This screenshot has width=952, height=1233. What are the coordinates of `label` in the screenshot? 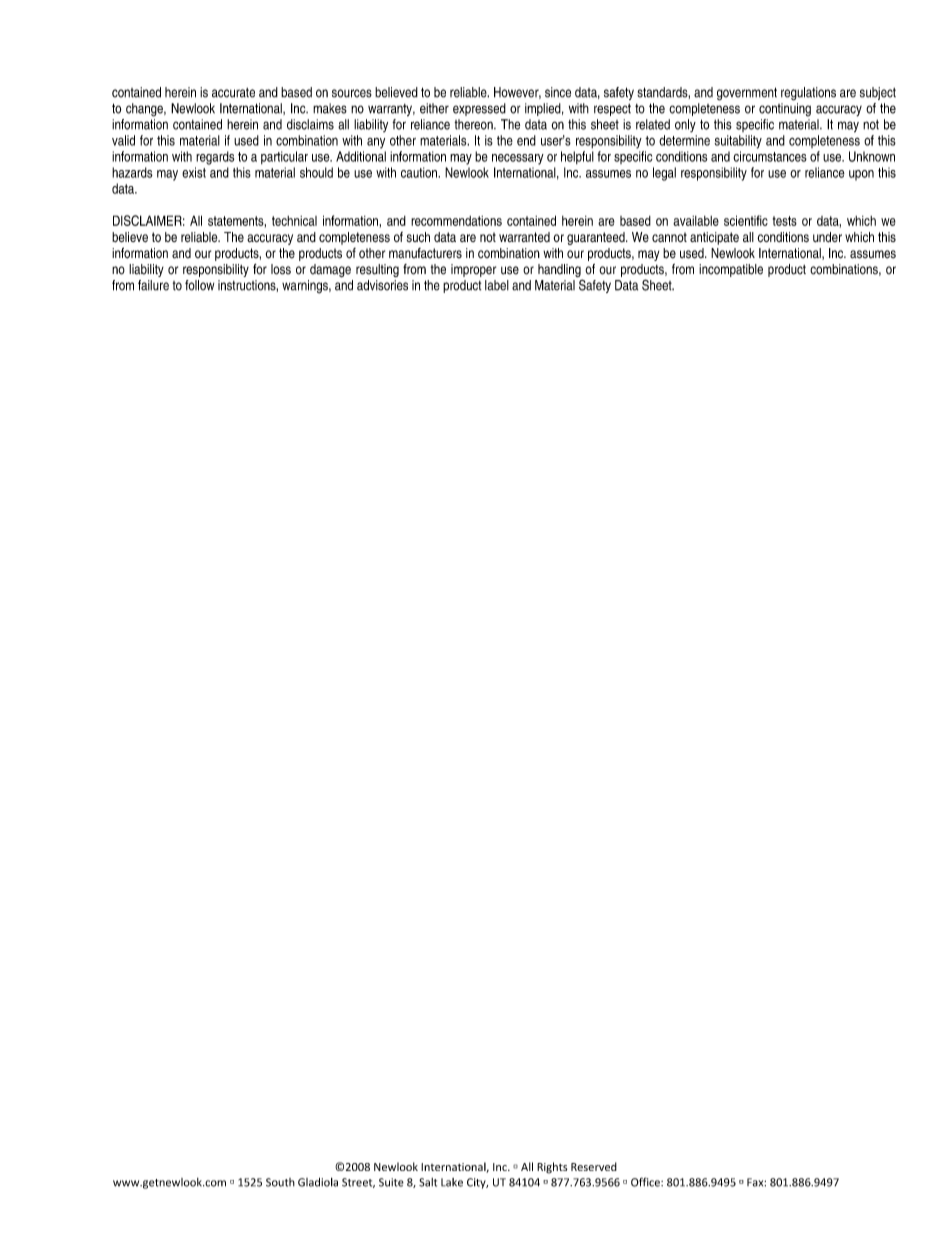 It's located at (497, 285).
